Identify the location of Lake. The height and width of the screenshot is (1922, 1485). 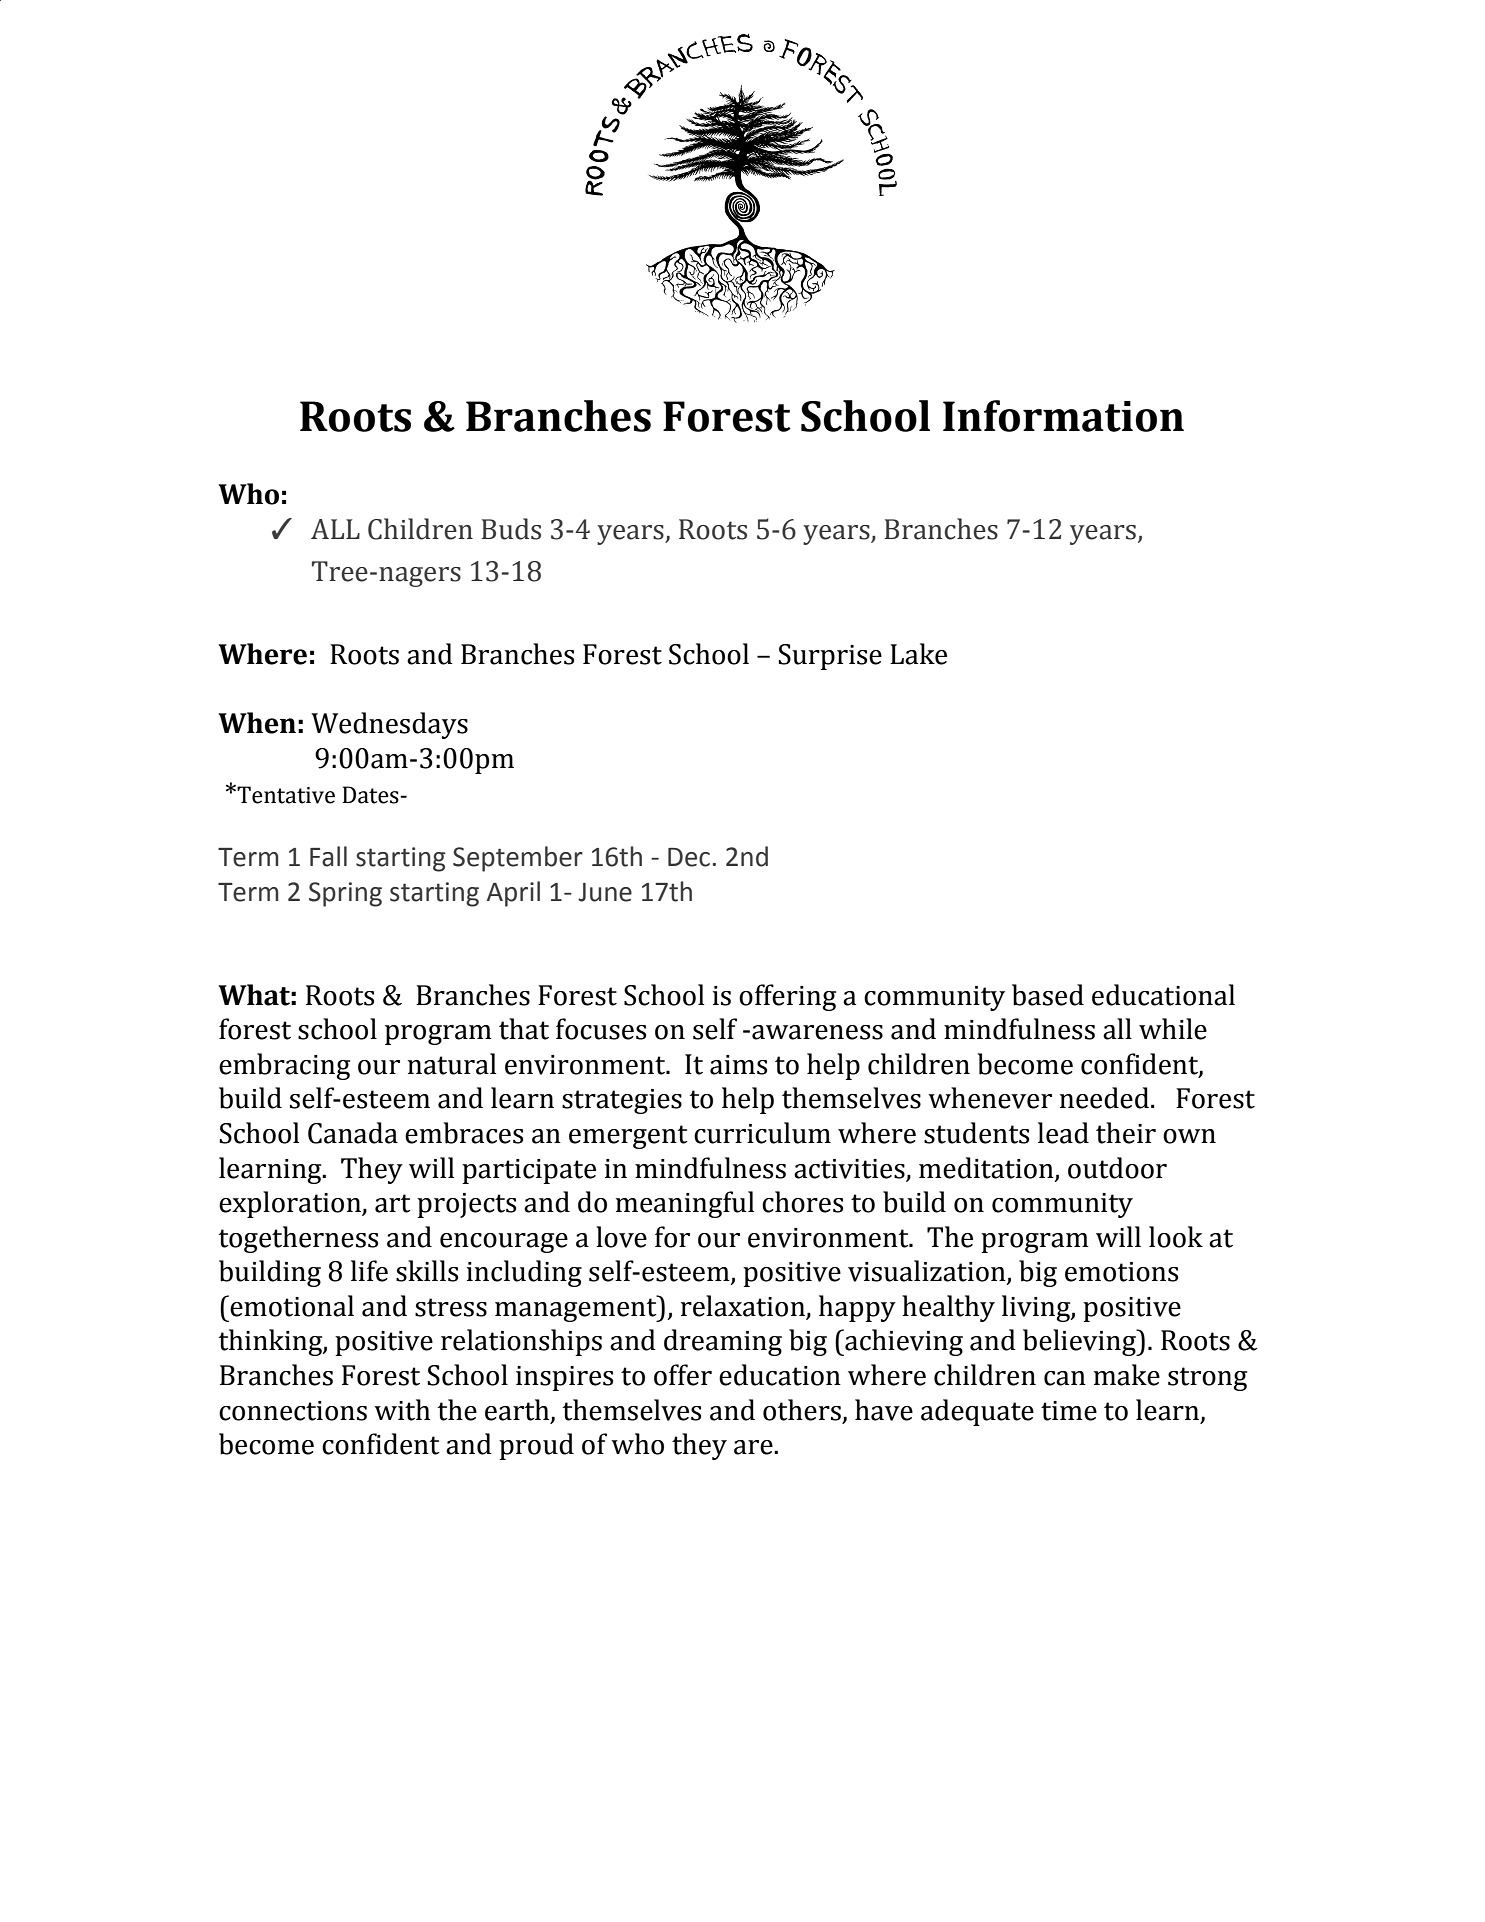
(918, 654).
